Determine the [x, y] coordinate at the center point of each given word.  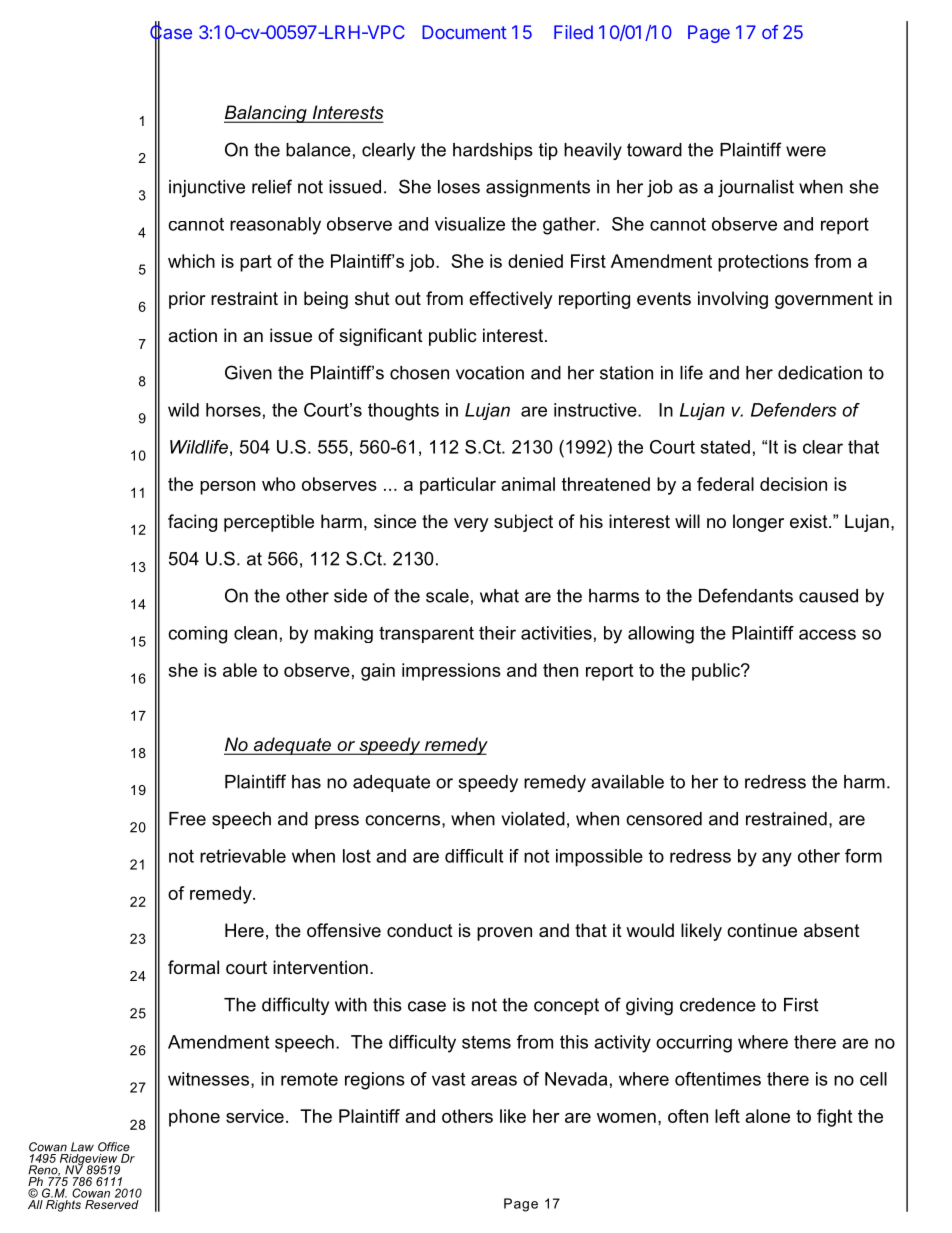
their [497, 633]
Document [464, 32]
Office [114, 1147]
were [806, 151]
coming [197, 635]
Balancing [266, 114]
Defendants [746, 595]
